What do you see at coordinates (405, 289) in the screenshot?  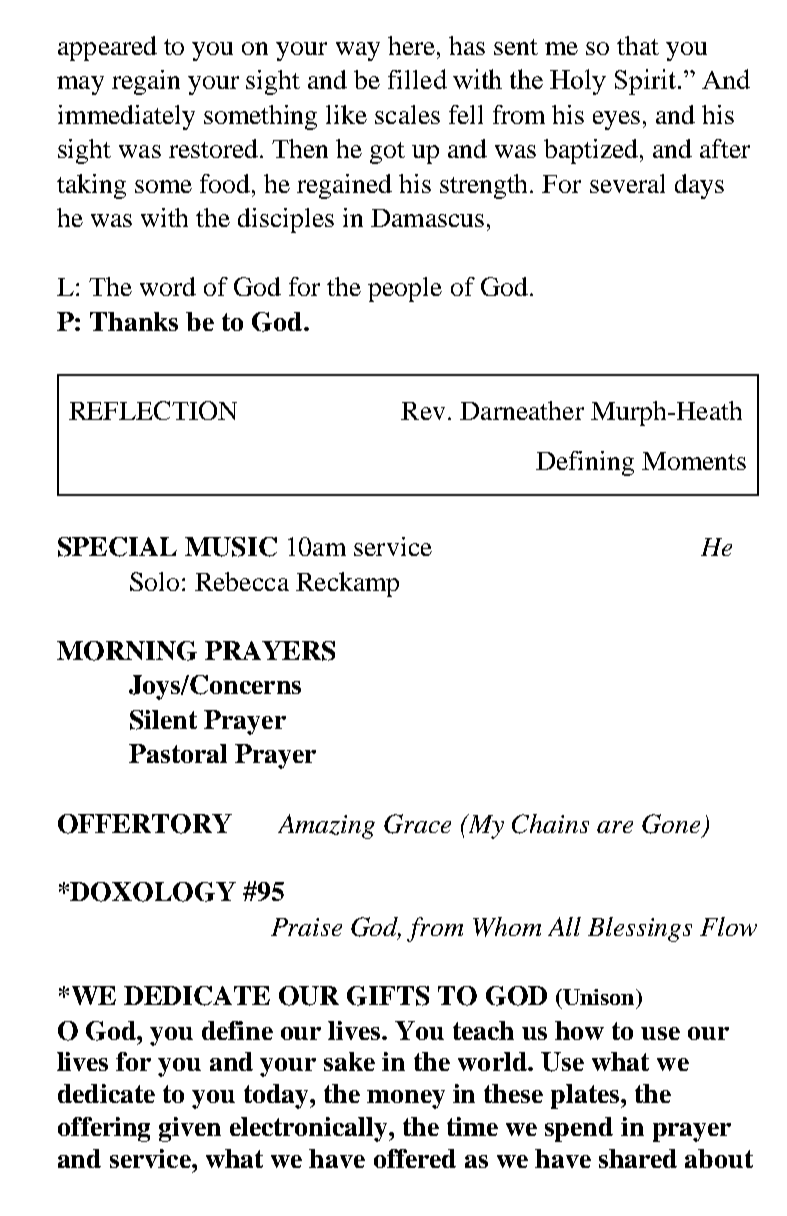 I see `people` at bounding box center [405, 289].
